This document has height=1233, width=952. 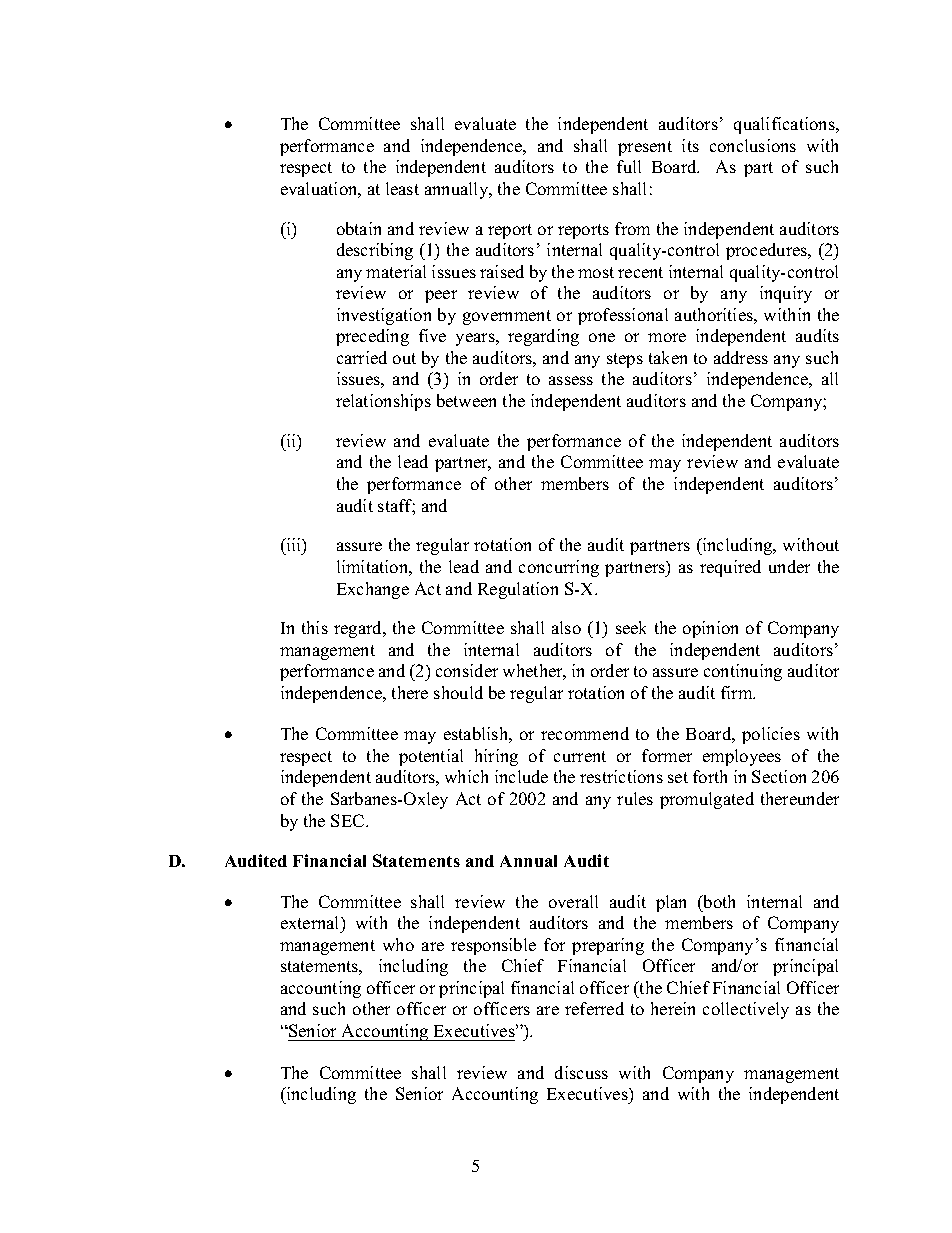 What do you see at coordinates (398, 944) in the document?
I see `who` at bounding box center [398, 944].
